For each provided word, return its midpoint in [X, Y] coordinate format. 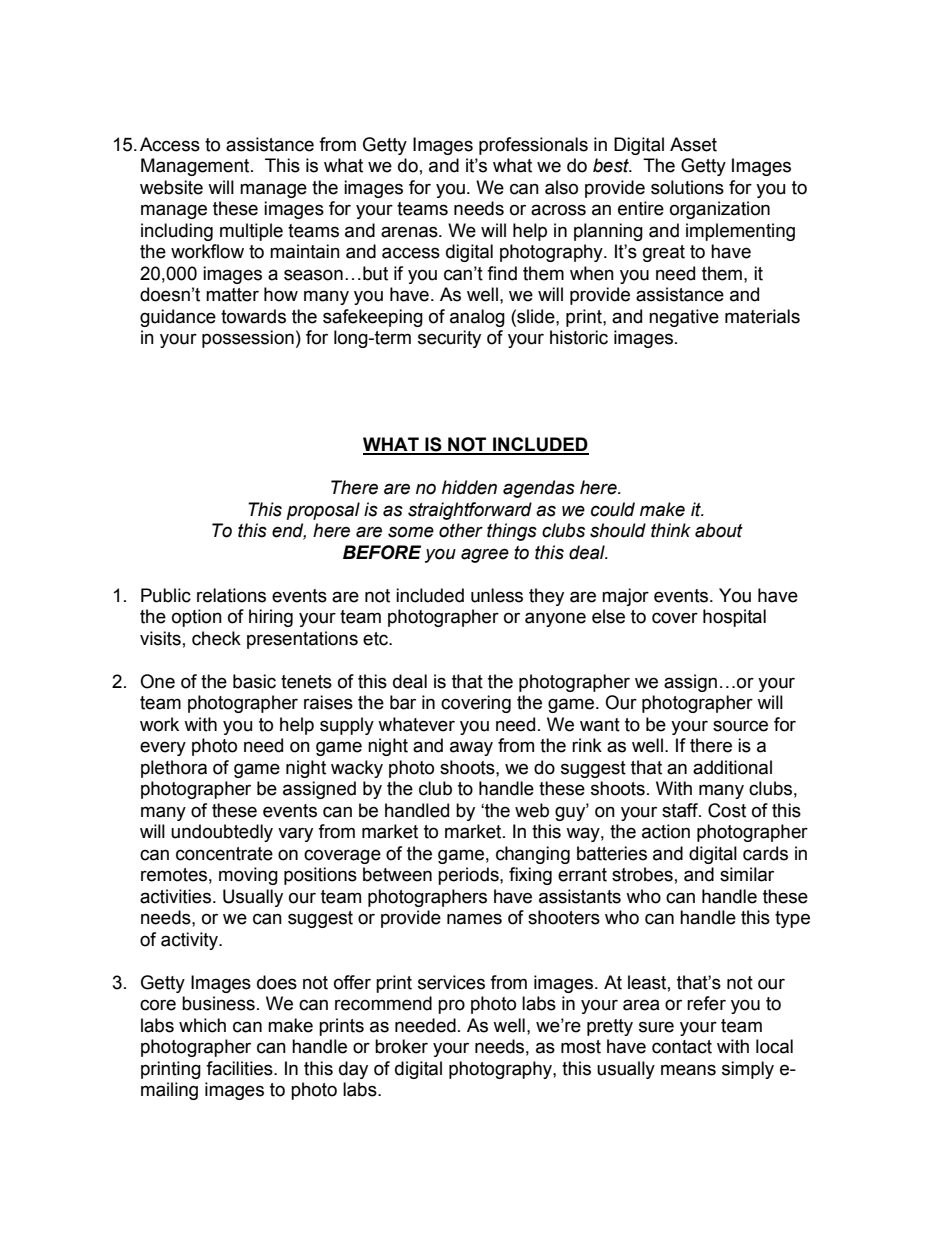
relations [231, 595]
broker [401, 1046]
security [449, 339]
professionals [533, 146]
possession [248, 339]
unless [497, 595]
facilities [240, 1068]
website [171, 187]
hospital [734, 618]
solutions [687, 187]
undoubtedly [222, 833]
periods [469, 876]
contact [682, 1047]
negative [684, 318]
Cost [727, 810]
